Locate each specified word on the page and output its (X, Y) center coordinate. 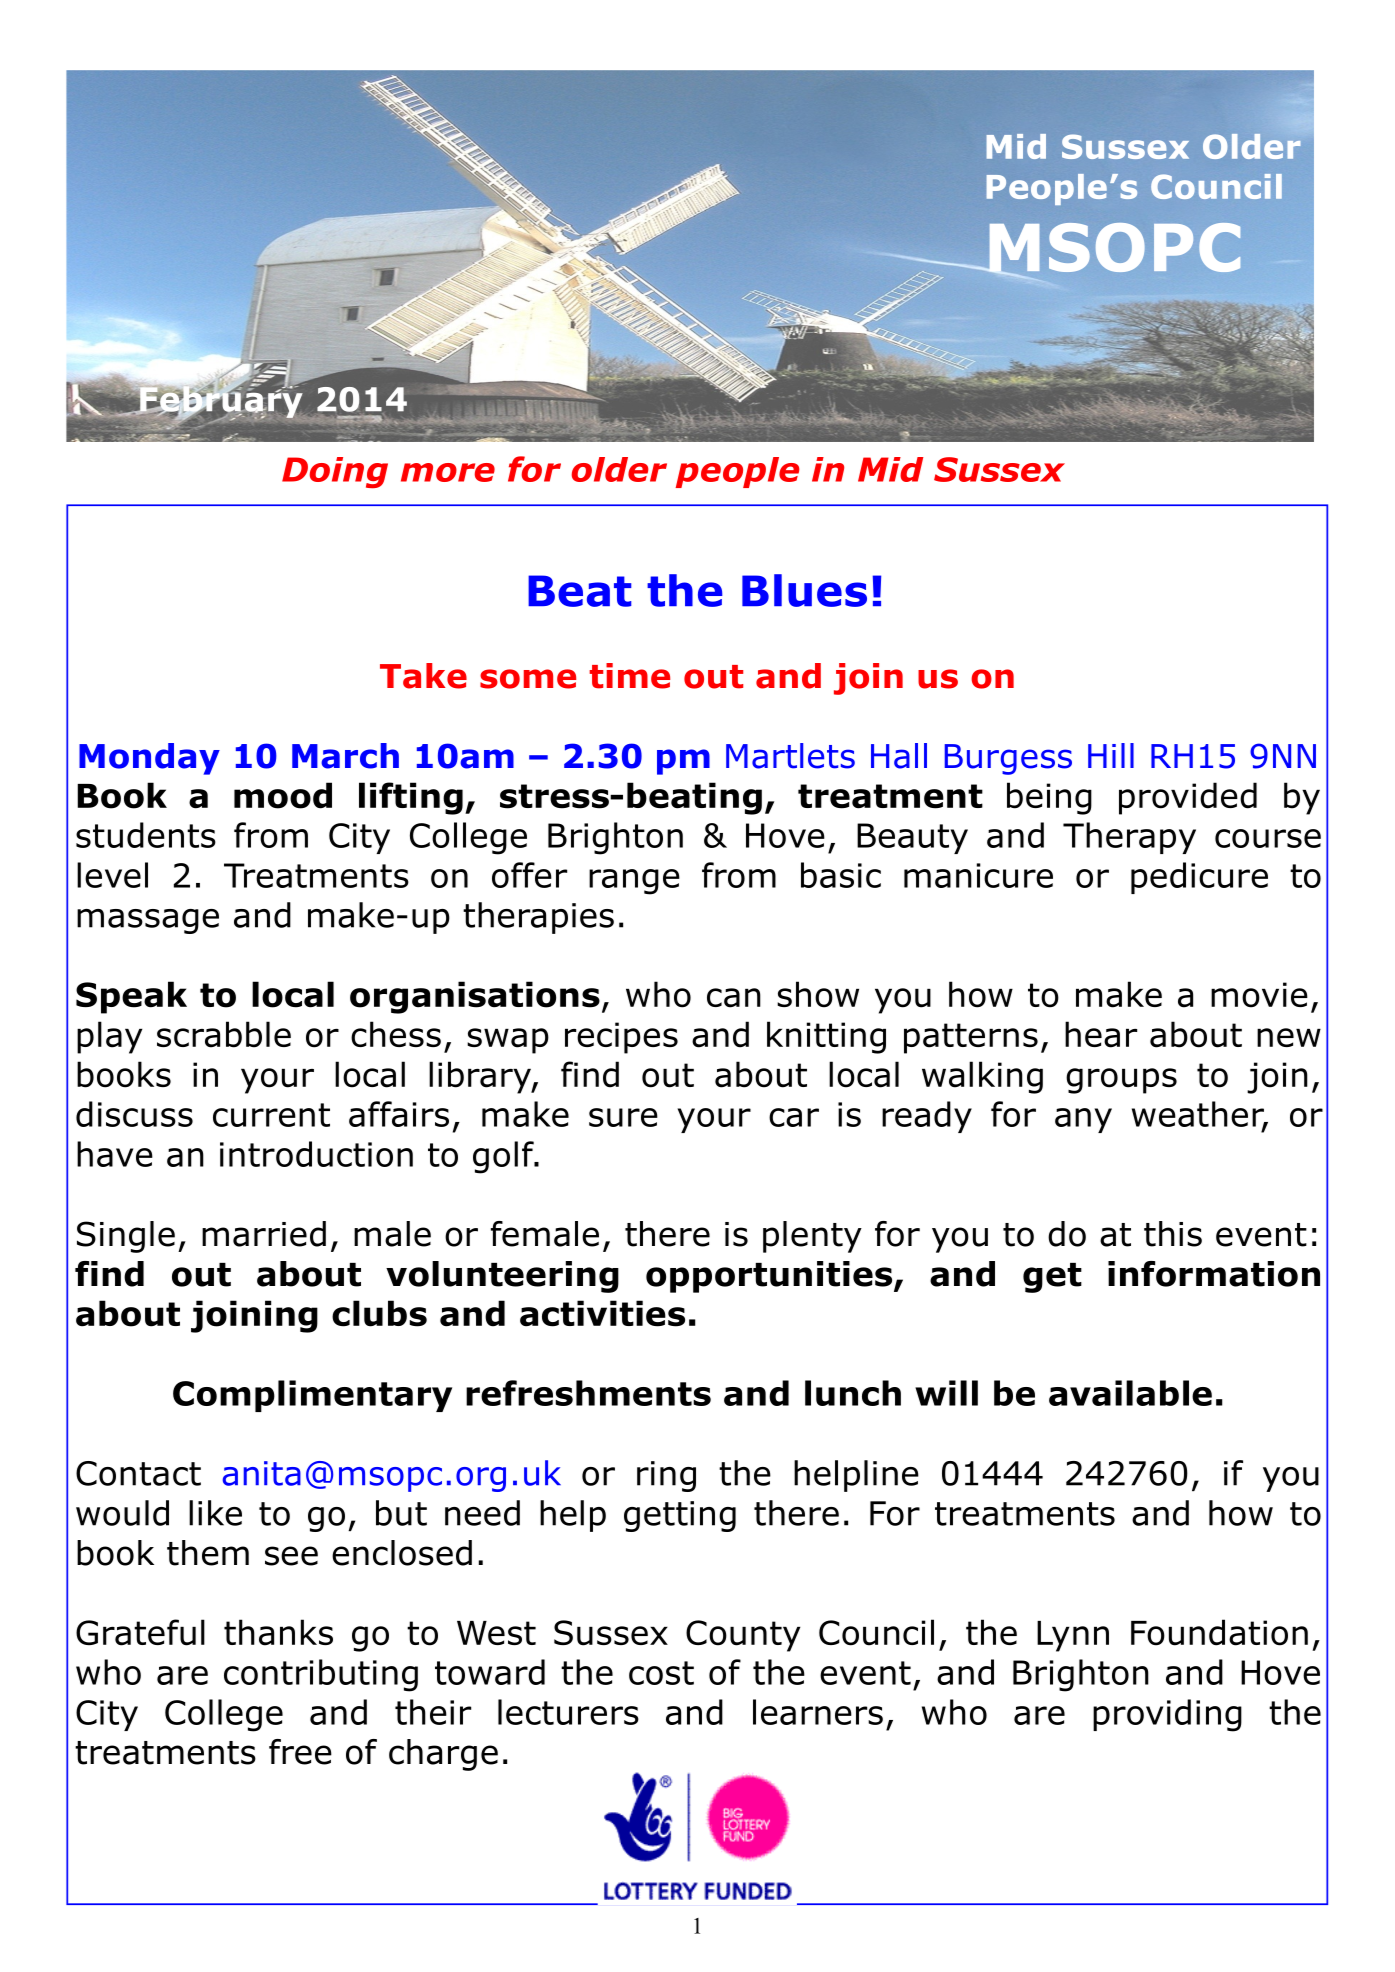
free (300, 1752)
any (1083, 1120)
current (271, 1115)
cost (661, 1673)
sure (623, 1117)
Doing (335, 472)
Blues (804, 590)
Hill (1111, 755)
